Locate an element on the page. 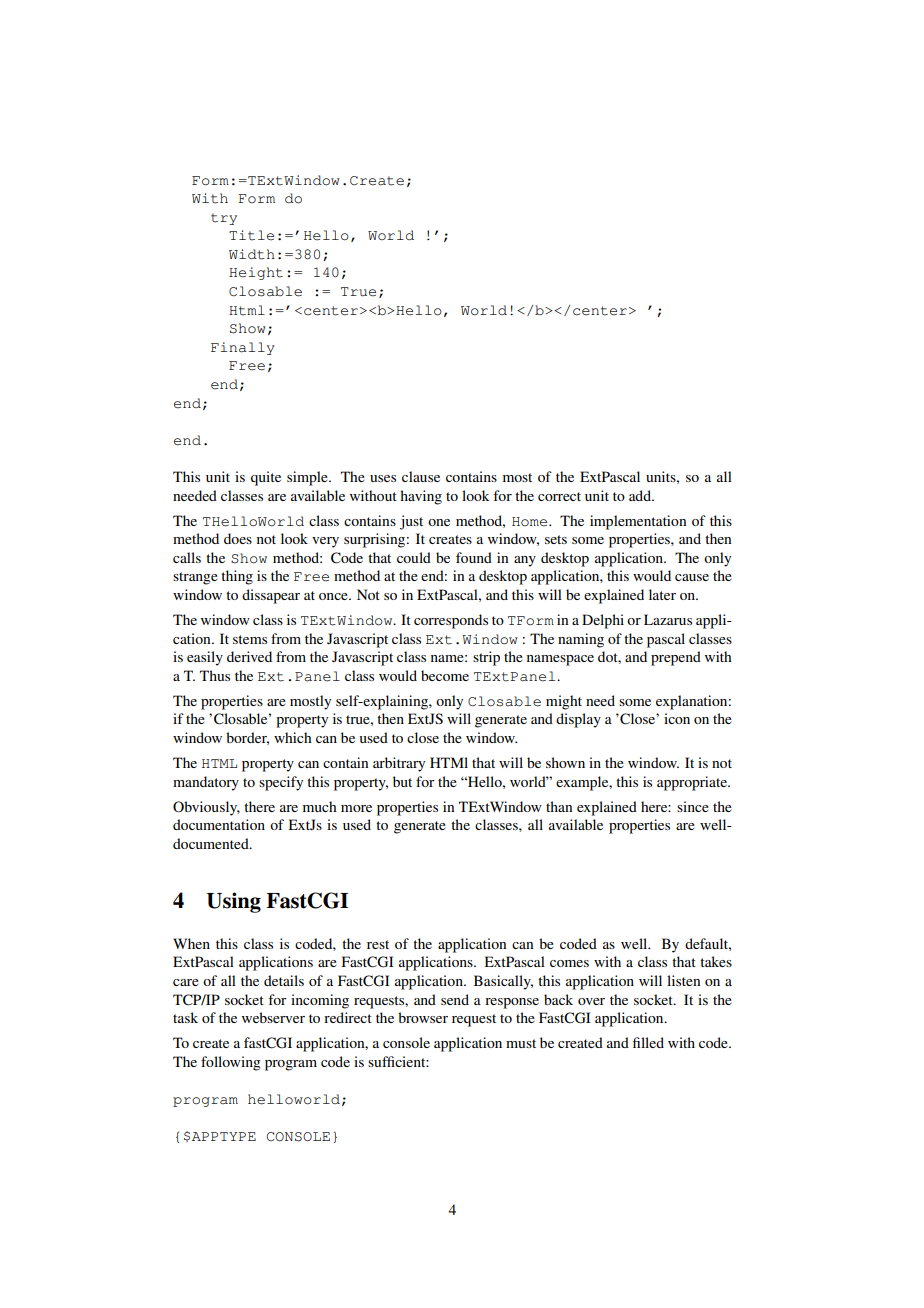 This page has height=1308, width=924. but is located at coordinates (402, 781).
